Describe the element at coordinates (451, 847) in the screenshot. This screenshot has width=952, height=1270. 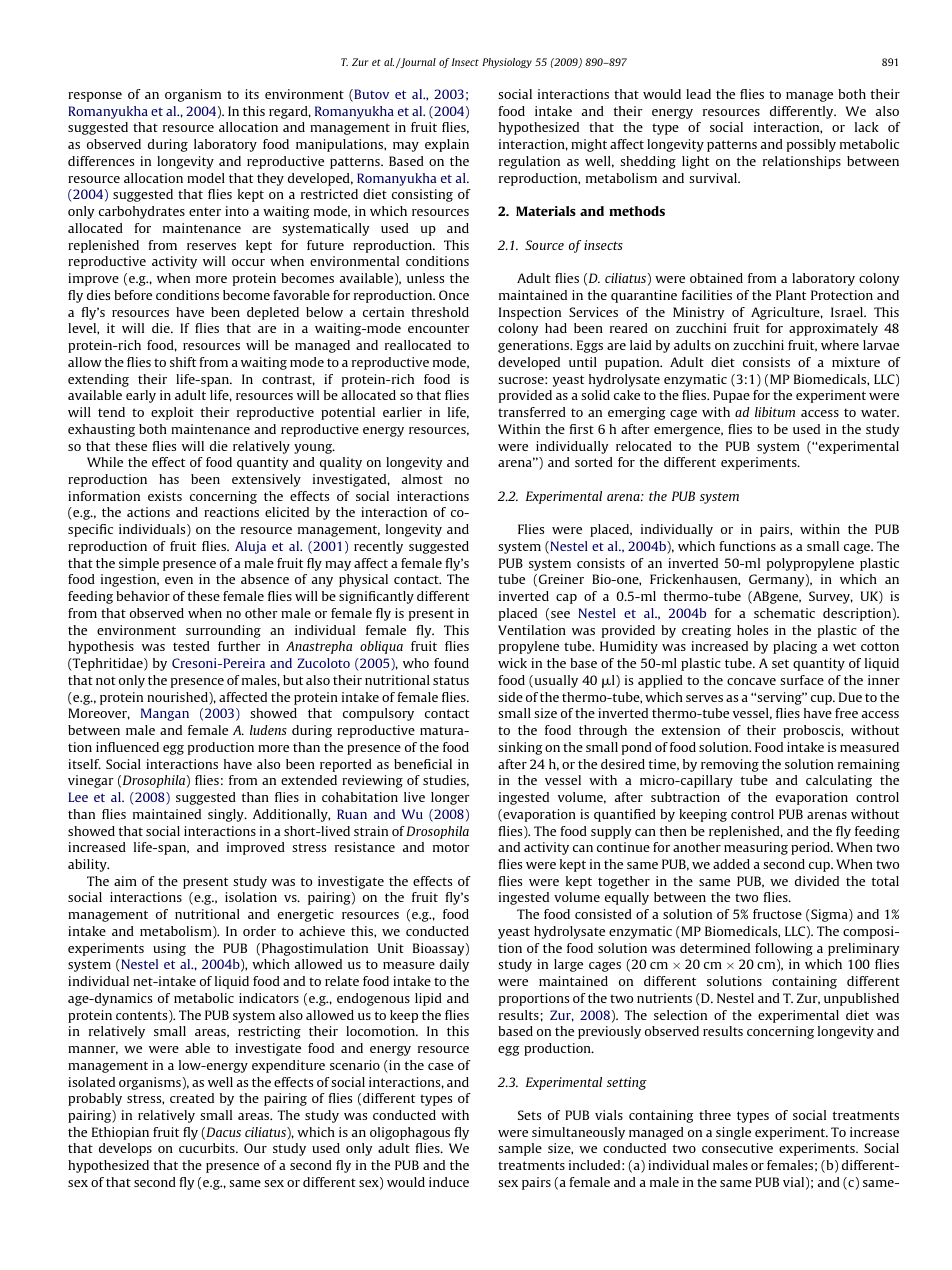
I see `motor` at that location.
